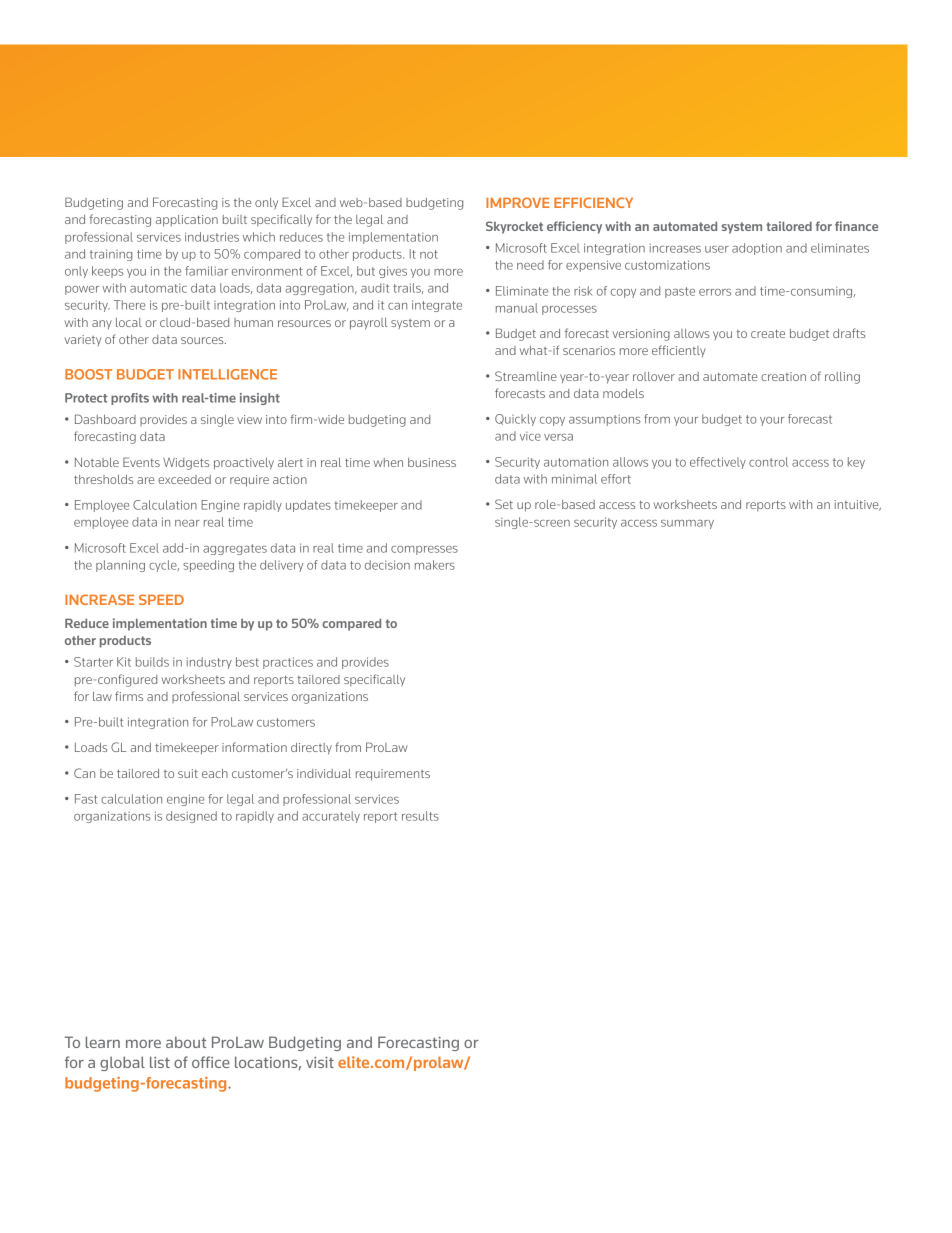  I want to click on business, so click(432, 462).
